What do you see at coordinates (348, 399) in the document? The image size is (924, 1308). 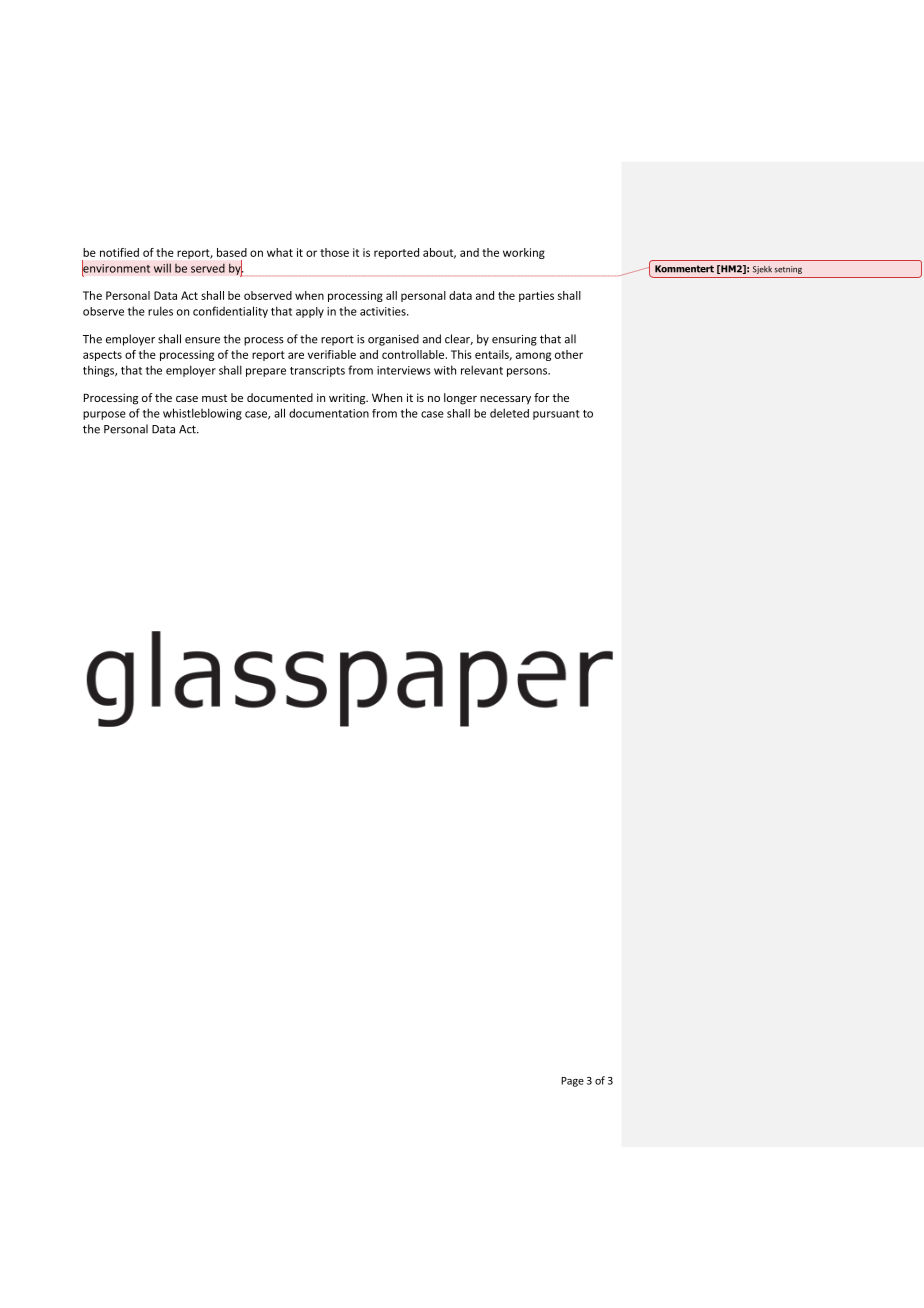 I see `writing` at bounding box center [348, 399].
